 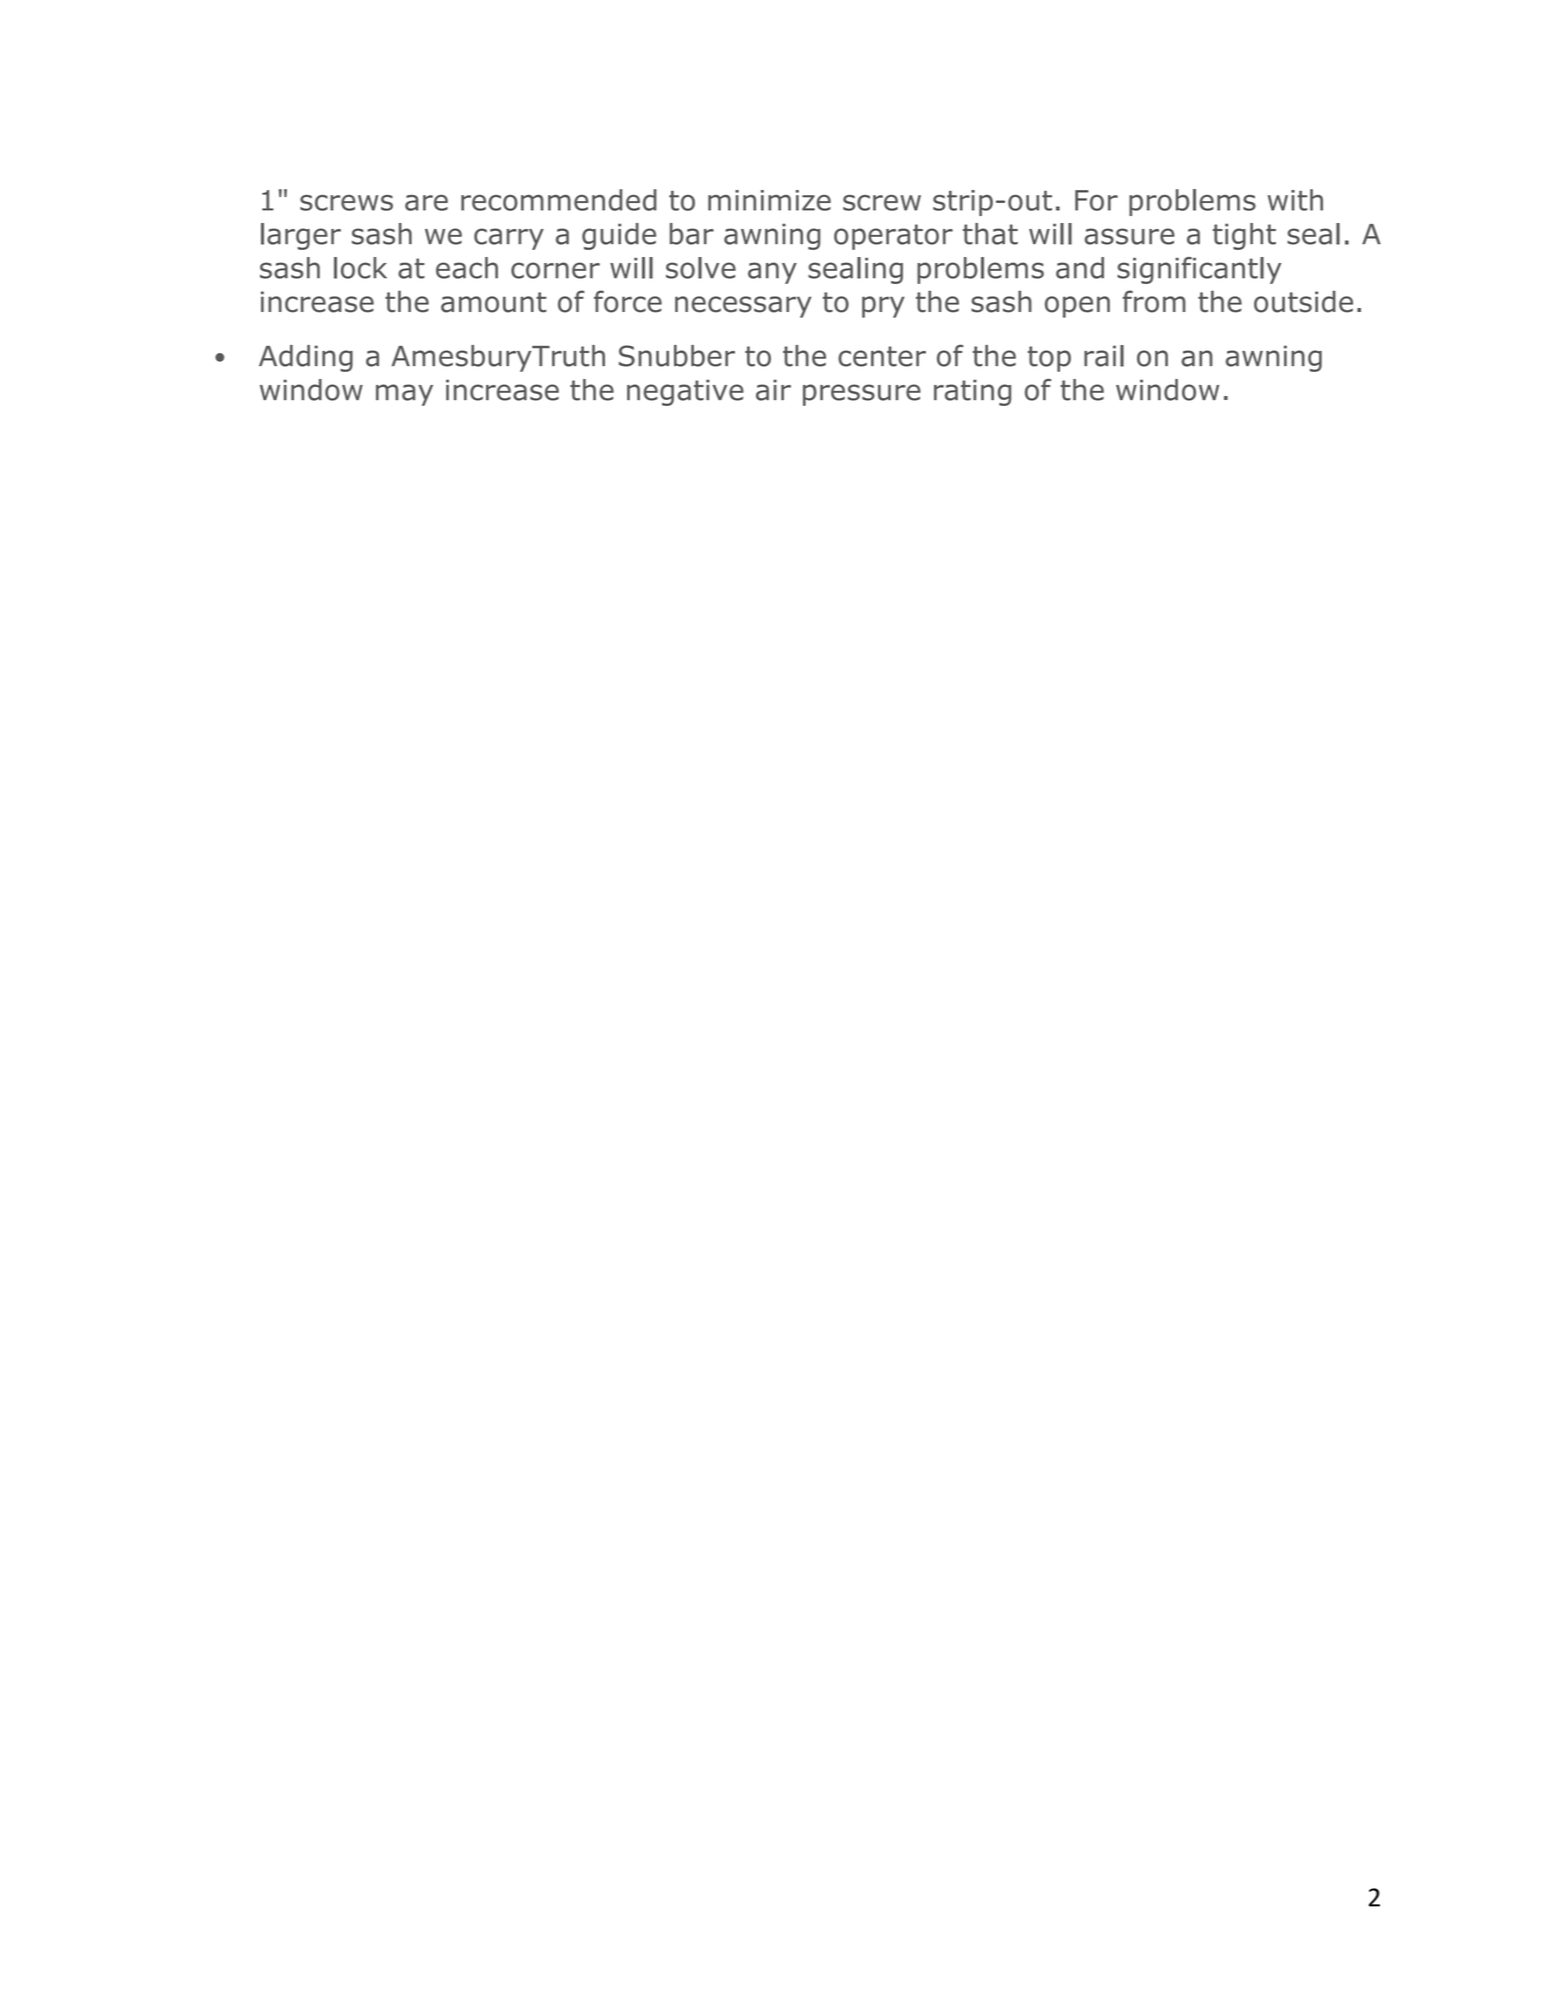 What do you see at coordinates (743, 307) in the document?
I see `necessary` at bounding box center [743, 307].
